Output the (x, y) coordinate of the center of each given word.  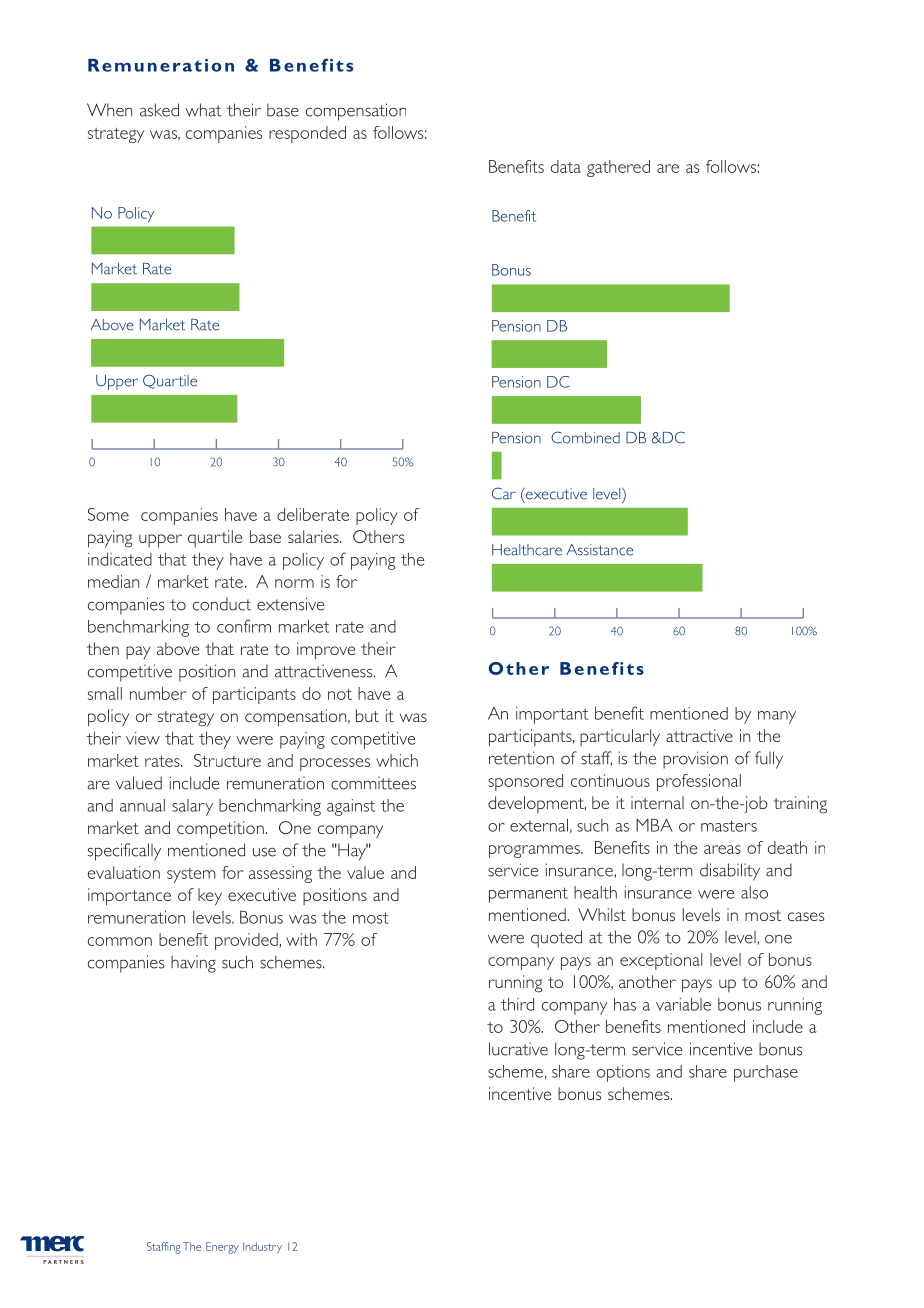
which (397, 760)
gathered (618, 168)
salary (192, 807)
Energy (222, 1248)
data (566, 166)
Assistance (599, 550)
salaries (314, 536)
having (193, 964)
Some (108, 514)
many (777, 717)
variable (683, 1004)
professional (699, 782)
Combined (585, 437)
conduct (222, 604)
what (203, 110)
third (517, 1004)
